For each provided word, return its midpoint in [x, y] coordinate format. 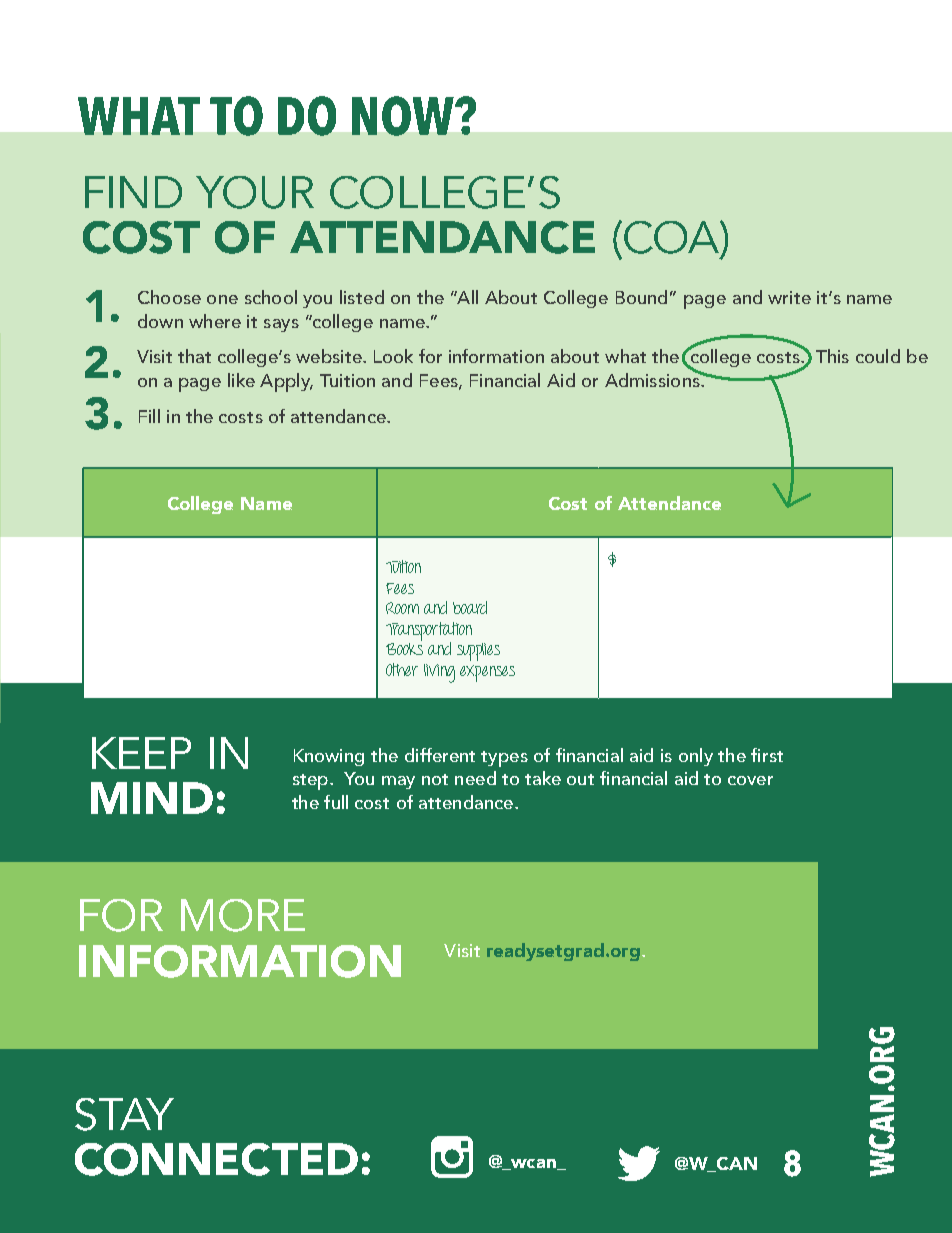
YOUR [255, 192]
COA [671, 237]
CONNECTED [216, 1159]
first [767, 755]
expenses [487, 673]
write [789, 297]
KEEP [141, 753]
